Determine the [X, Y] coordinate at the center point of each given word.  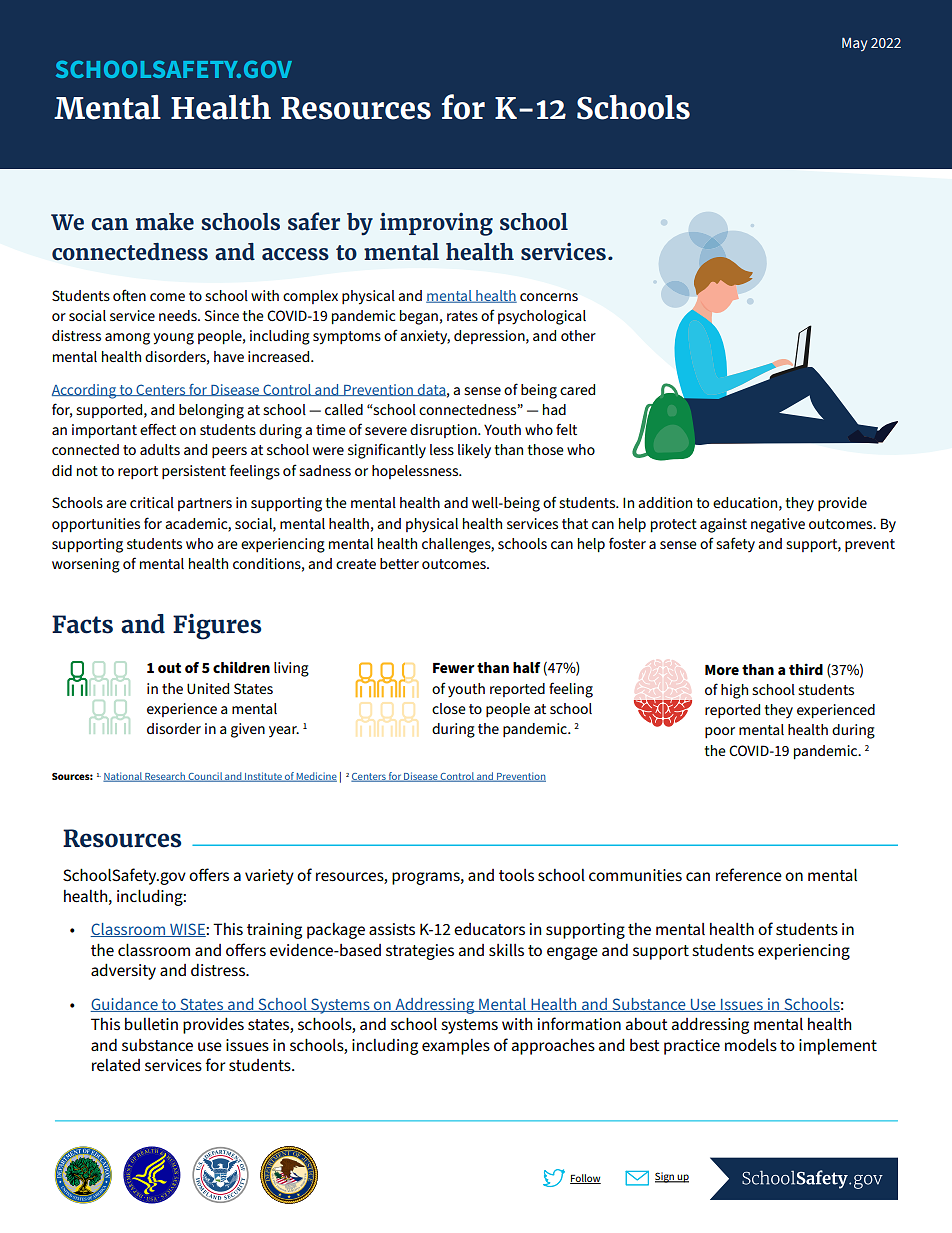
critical [152, 502]
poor [720, 732]
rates [462, 316]
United [208, 688]
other [578, 335]
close [449, 708]
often [129, 295]
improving [436, 224]
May [854, 44]
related [116, 1065]
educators [489, 929]
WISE [187, 930]
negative [778, 525]
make [165, 222]
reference [749, 874]
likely [474, 451]
